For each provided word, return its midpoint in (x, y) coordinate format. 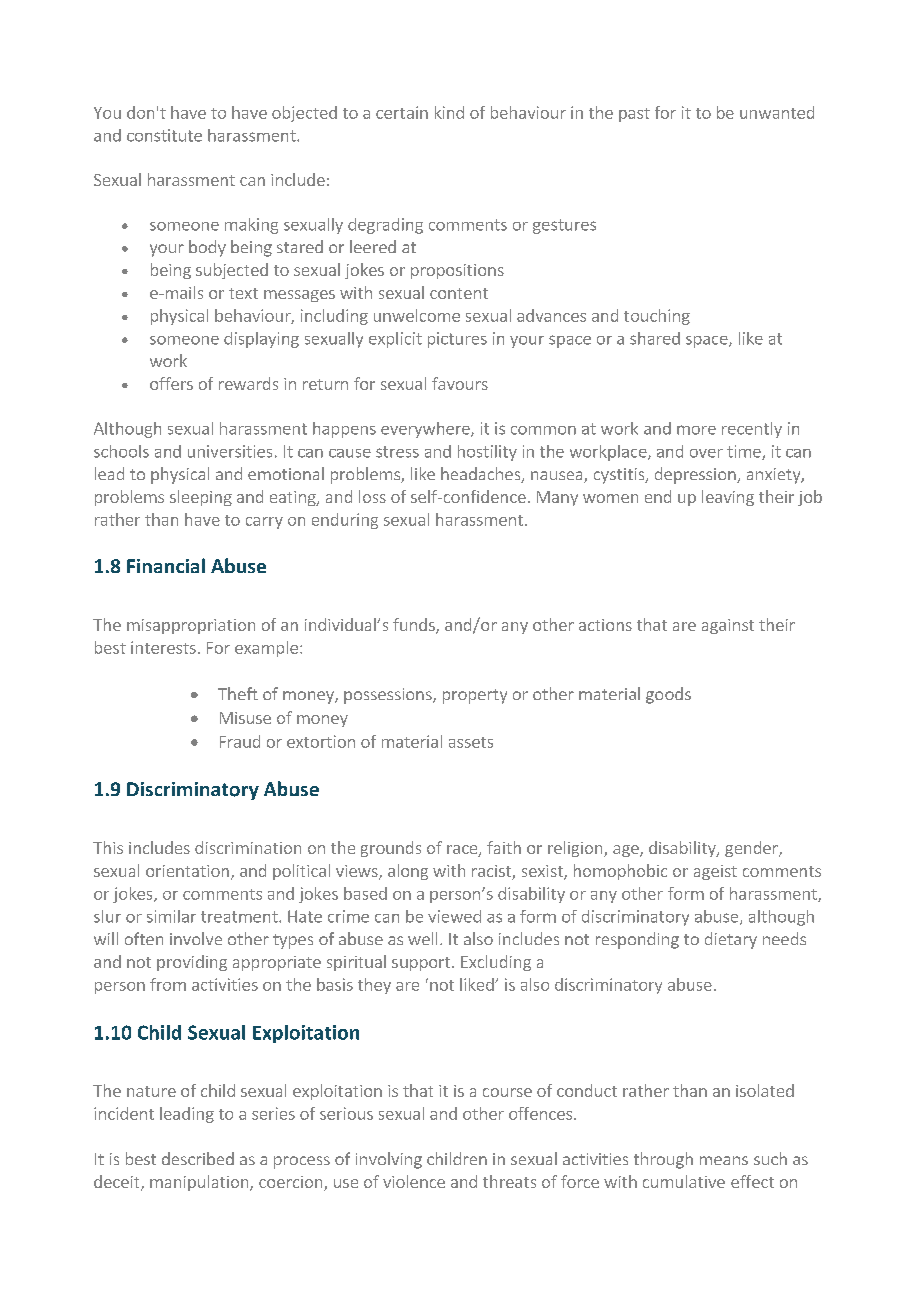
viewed (454, 916)
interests (163, 647)
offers (171, 383)
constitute (164, 135)
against (728, 626)
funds (415, 626)
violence (414, 1181)
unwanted (777, 112)
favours (460, 383)
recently (752, 430)
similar (171, 916)
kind (449, 112)
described (198, 1158)
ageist (715, 872)
